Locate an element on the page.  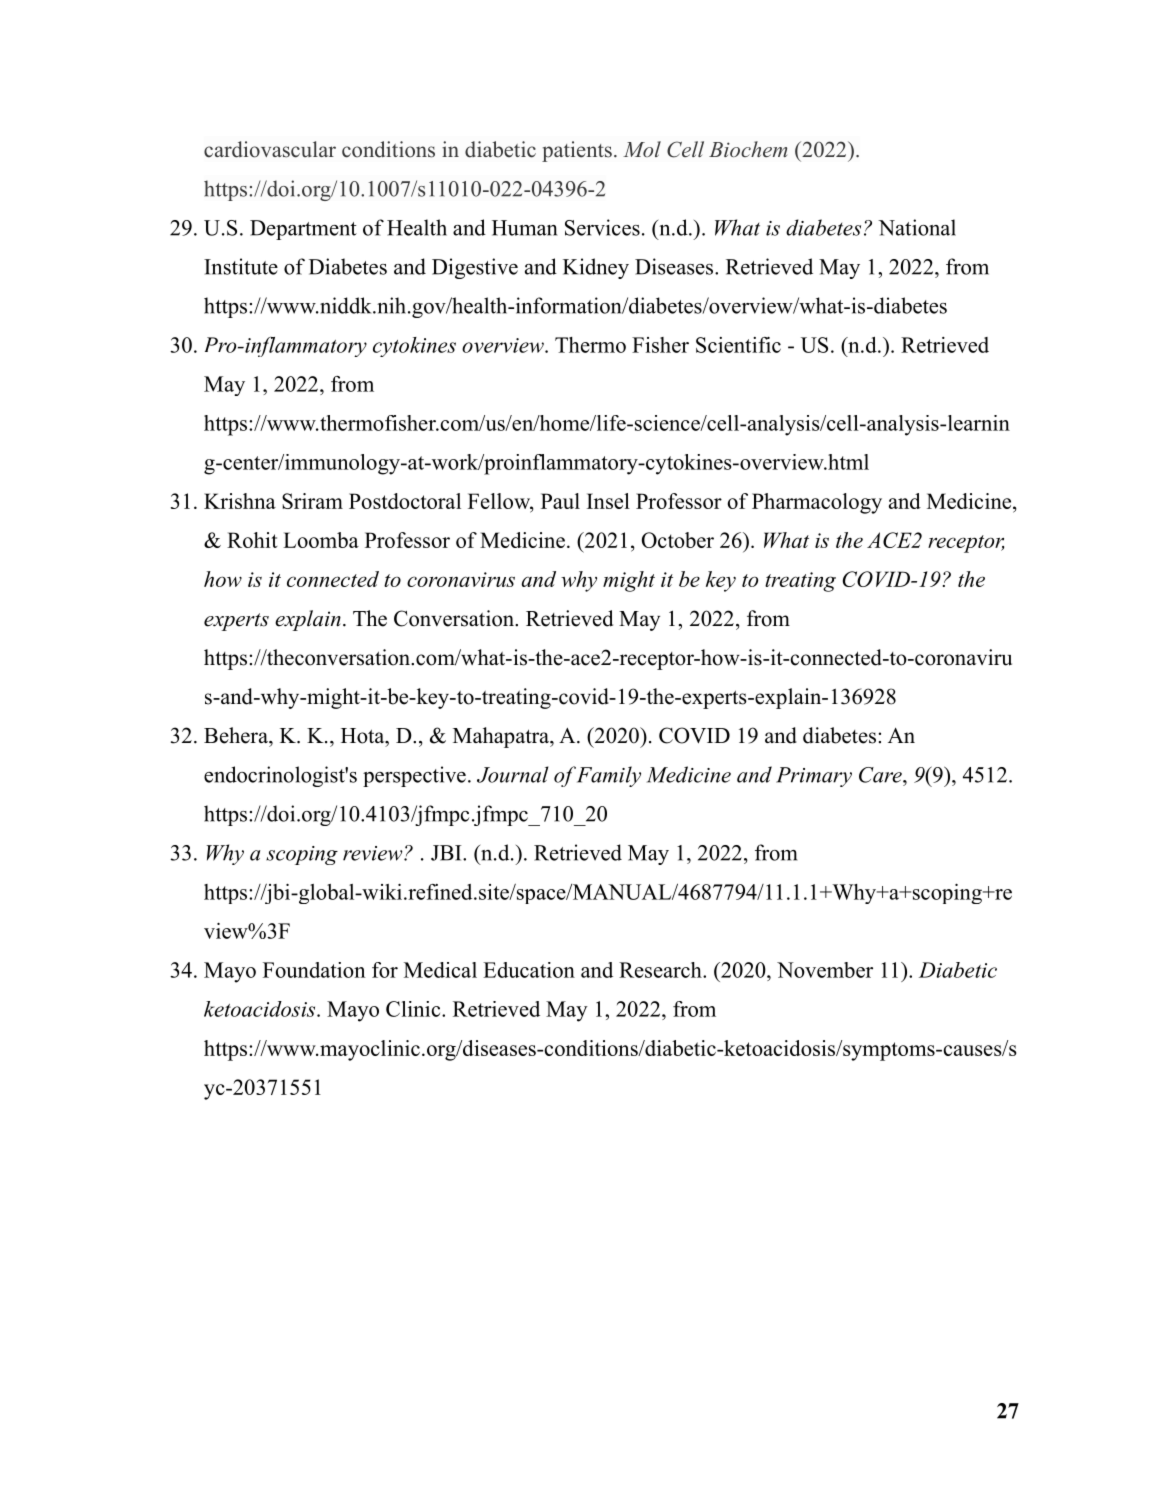
Family is located at coordinates (609, 776).
